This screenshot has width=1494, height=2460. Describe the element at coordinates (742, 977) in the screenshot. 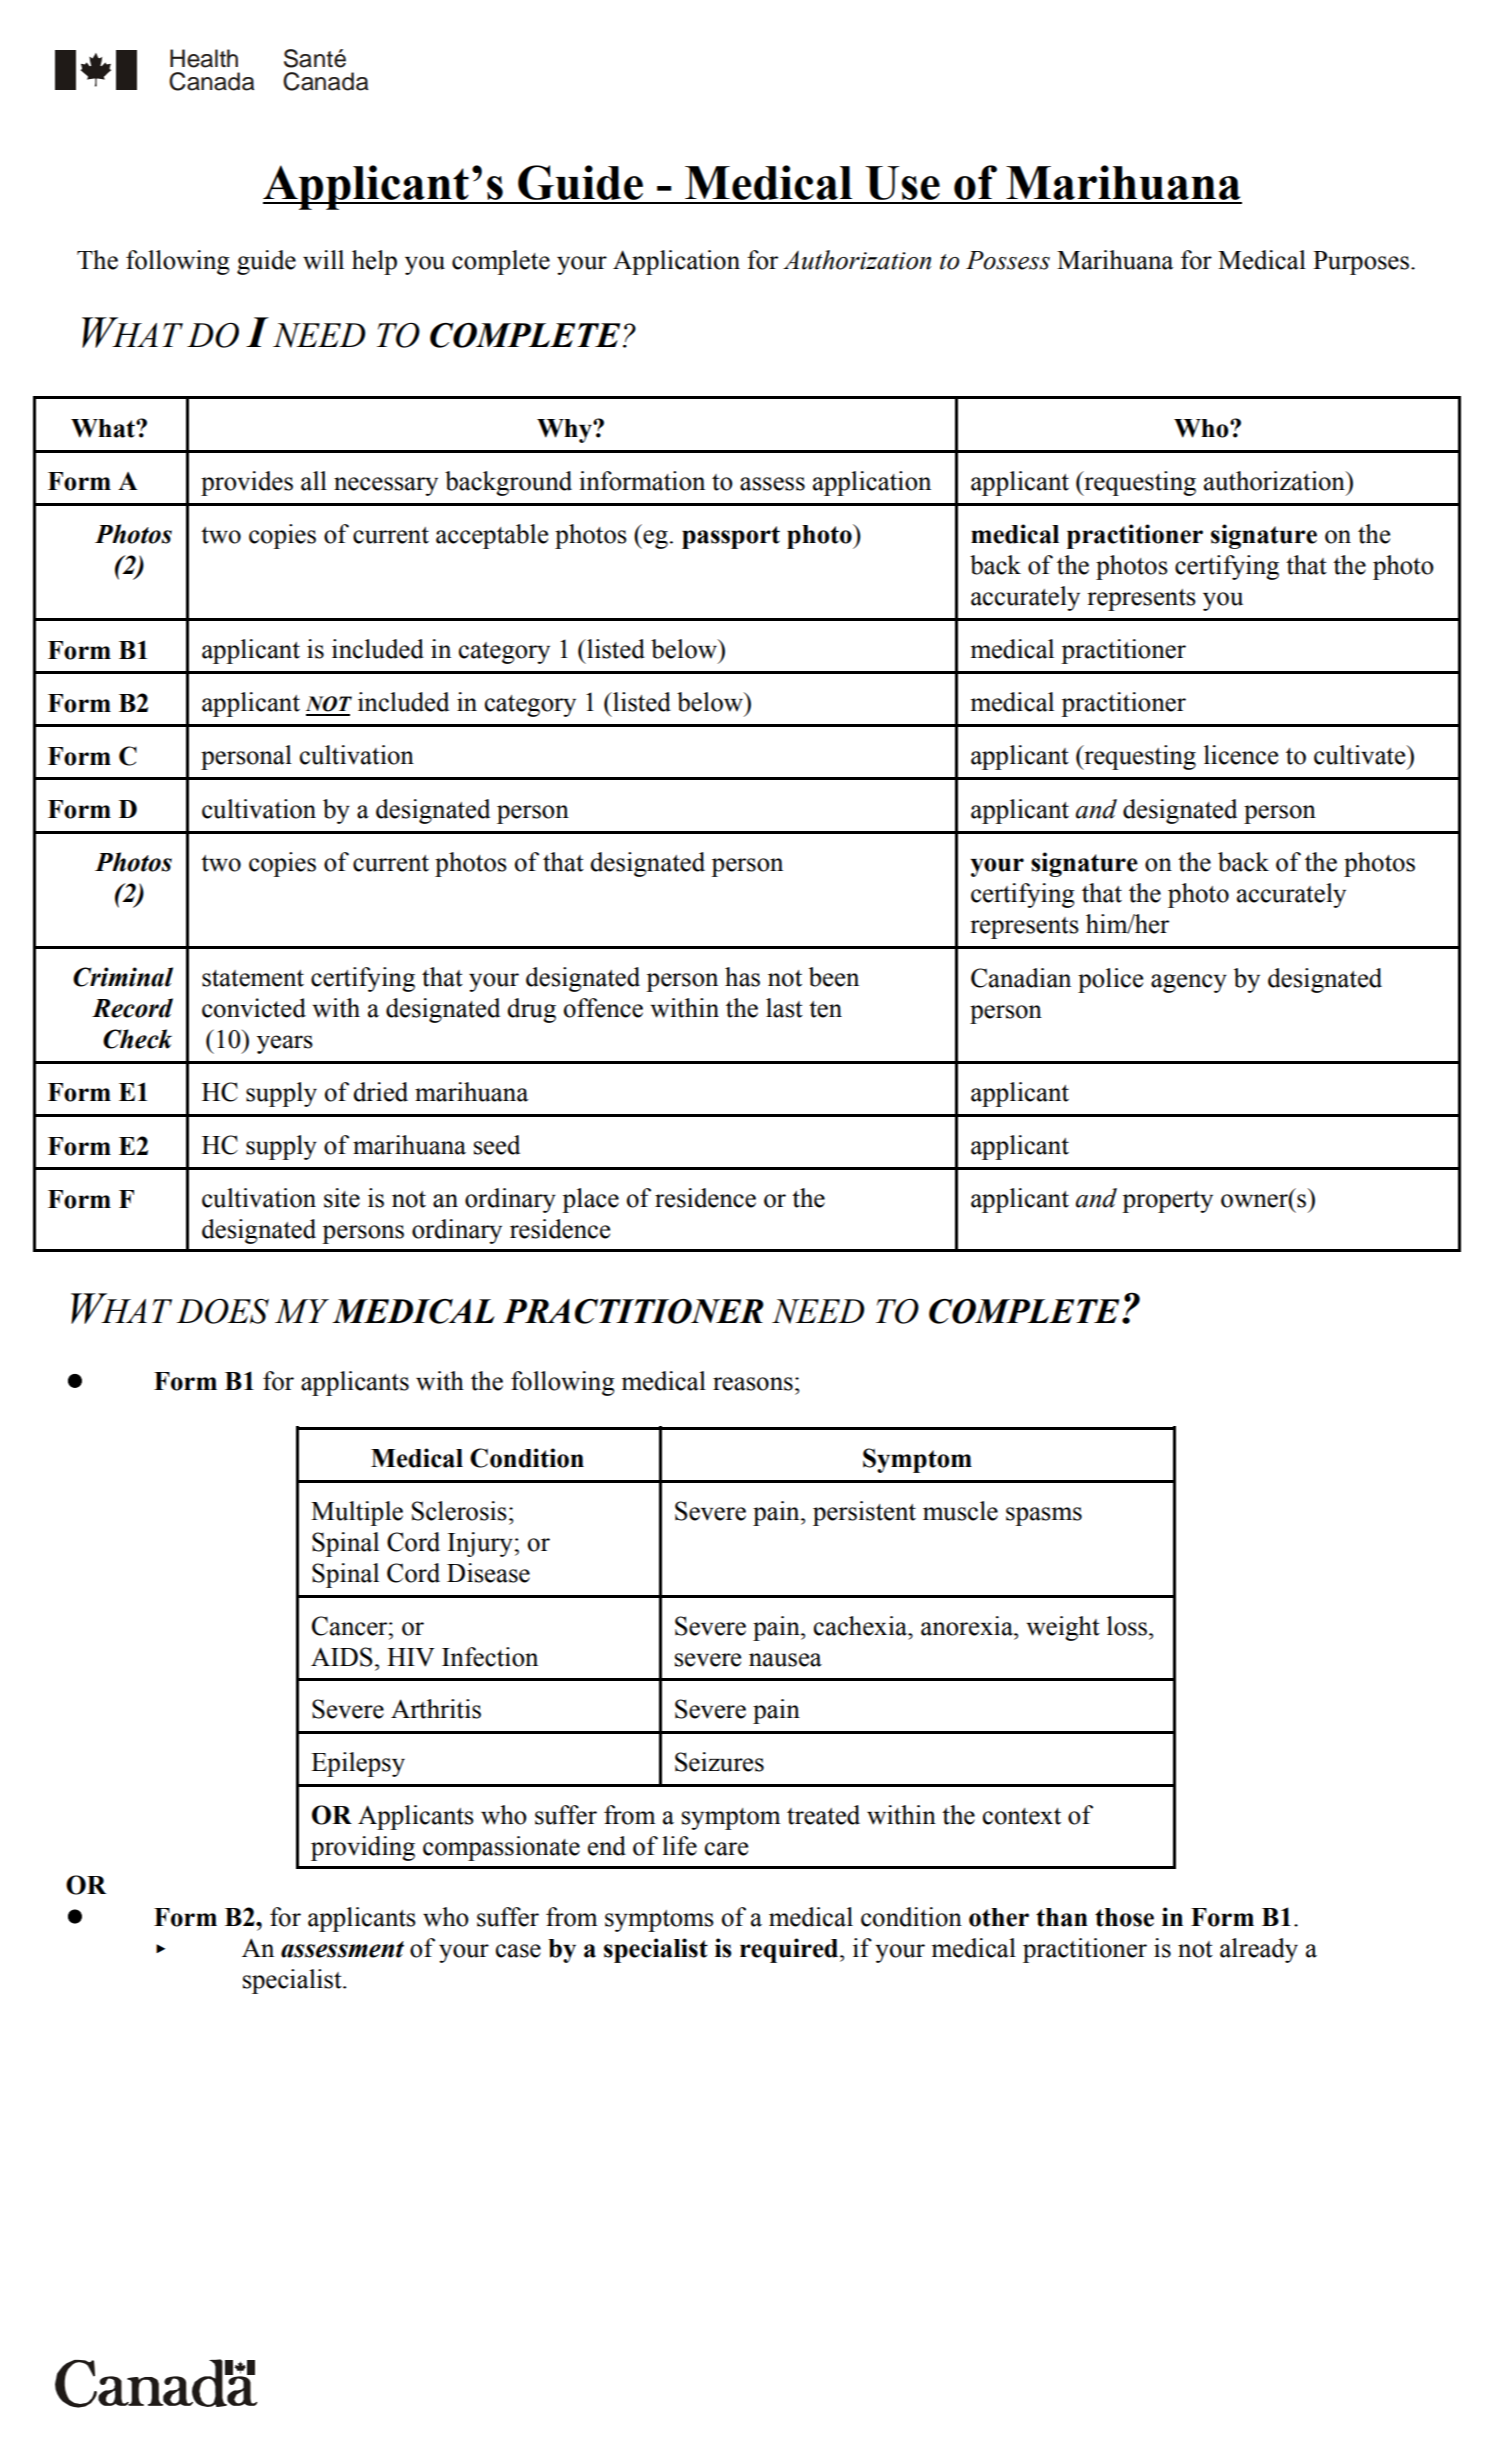

I see `has` at that location.
